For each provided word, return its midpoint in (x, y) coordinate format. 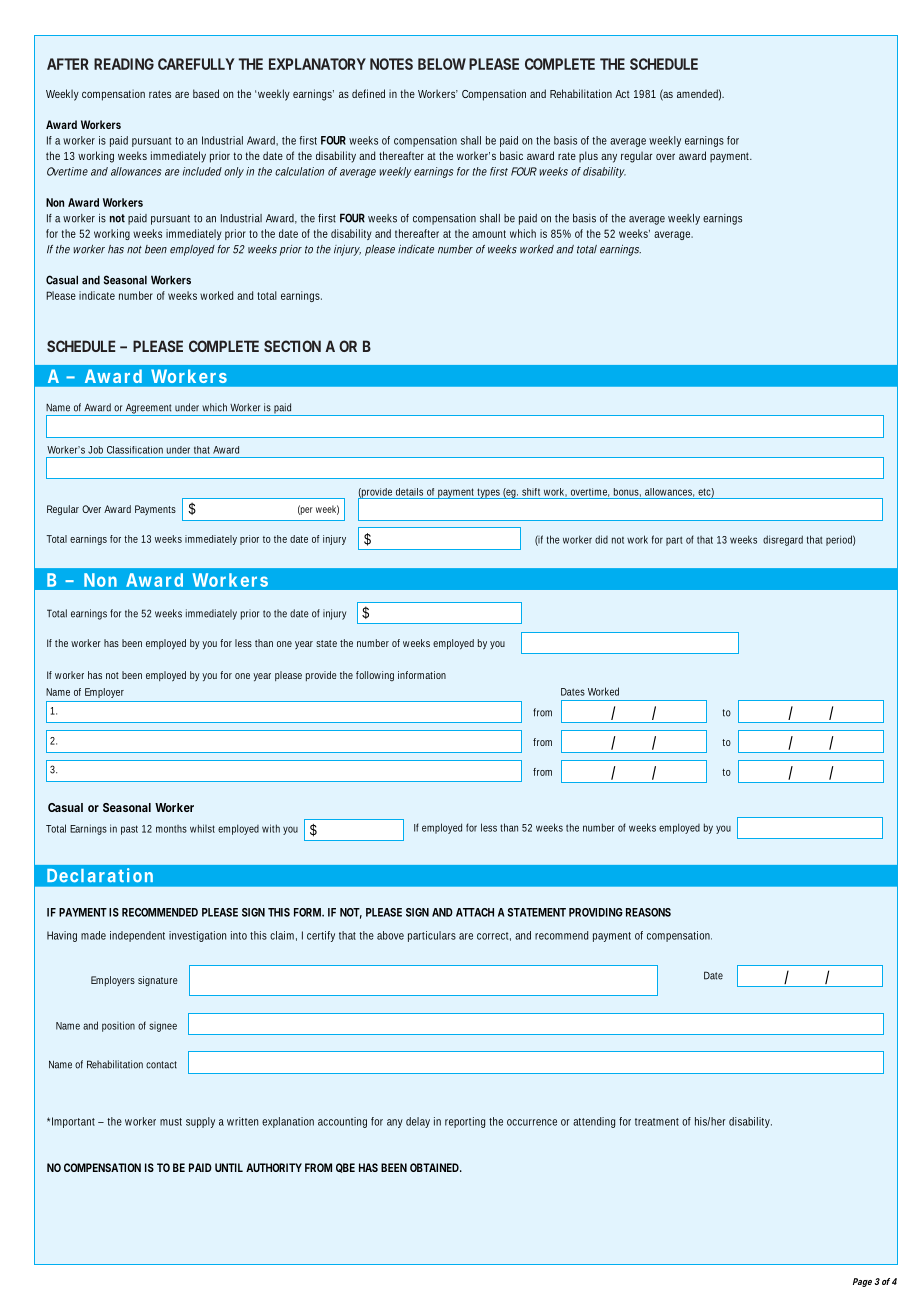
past (129, 830)
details (409, 492)
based (206, 93)
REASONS (648, 912)
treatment (657, 1122)
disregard (783, 540)
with (271, 828)
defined (368, 93)
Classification (135, 450)
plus (588, 157)
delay (418, 1122)
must (171, 1122)
